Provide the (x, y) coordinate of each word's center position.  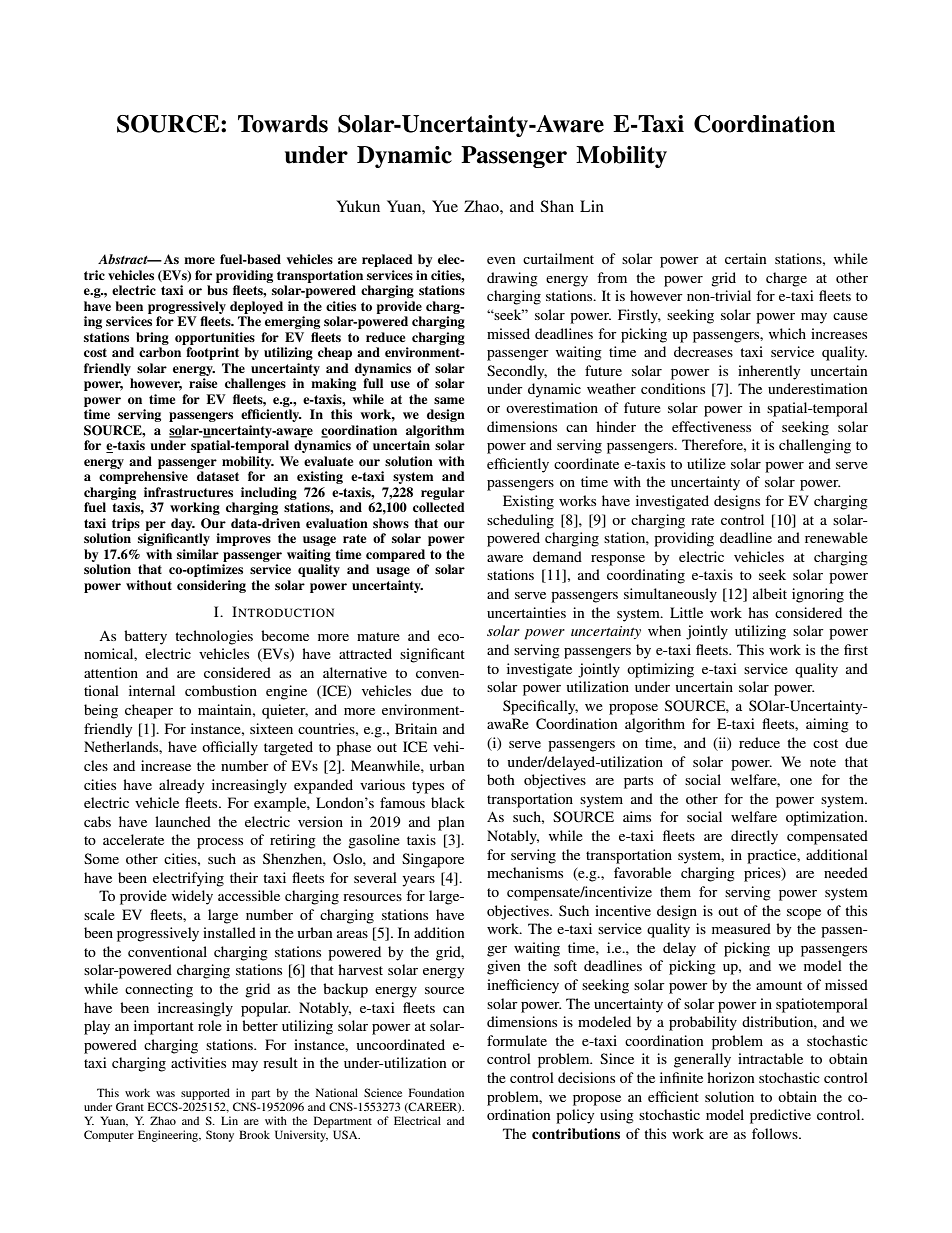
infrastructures (188, 492)
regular (443, 493)
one (801, 781)
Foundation (436, 1092)
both (501, 779)
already (181, 786)
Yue (445, 206)
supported (205, 1094)
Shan (557, 206)
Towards (283, 124)
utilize (706, 463)
